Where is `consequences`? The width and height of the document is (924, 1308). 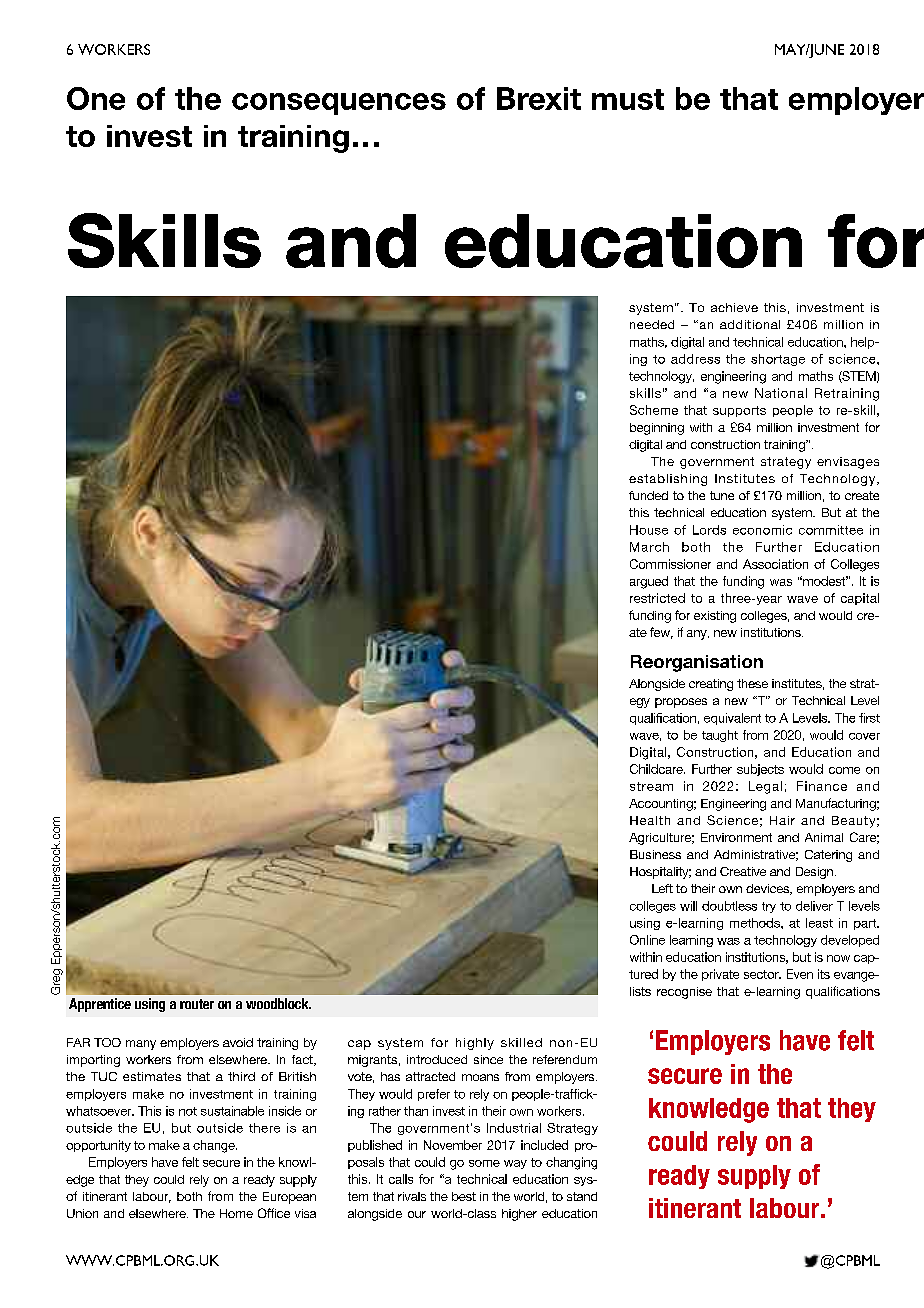
consequences is located at coordinates (339, 104).
